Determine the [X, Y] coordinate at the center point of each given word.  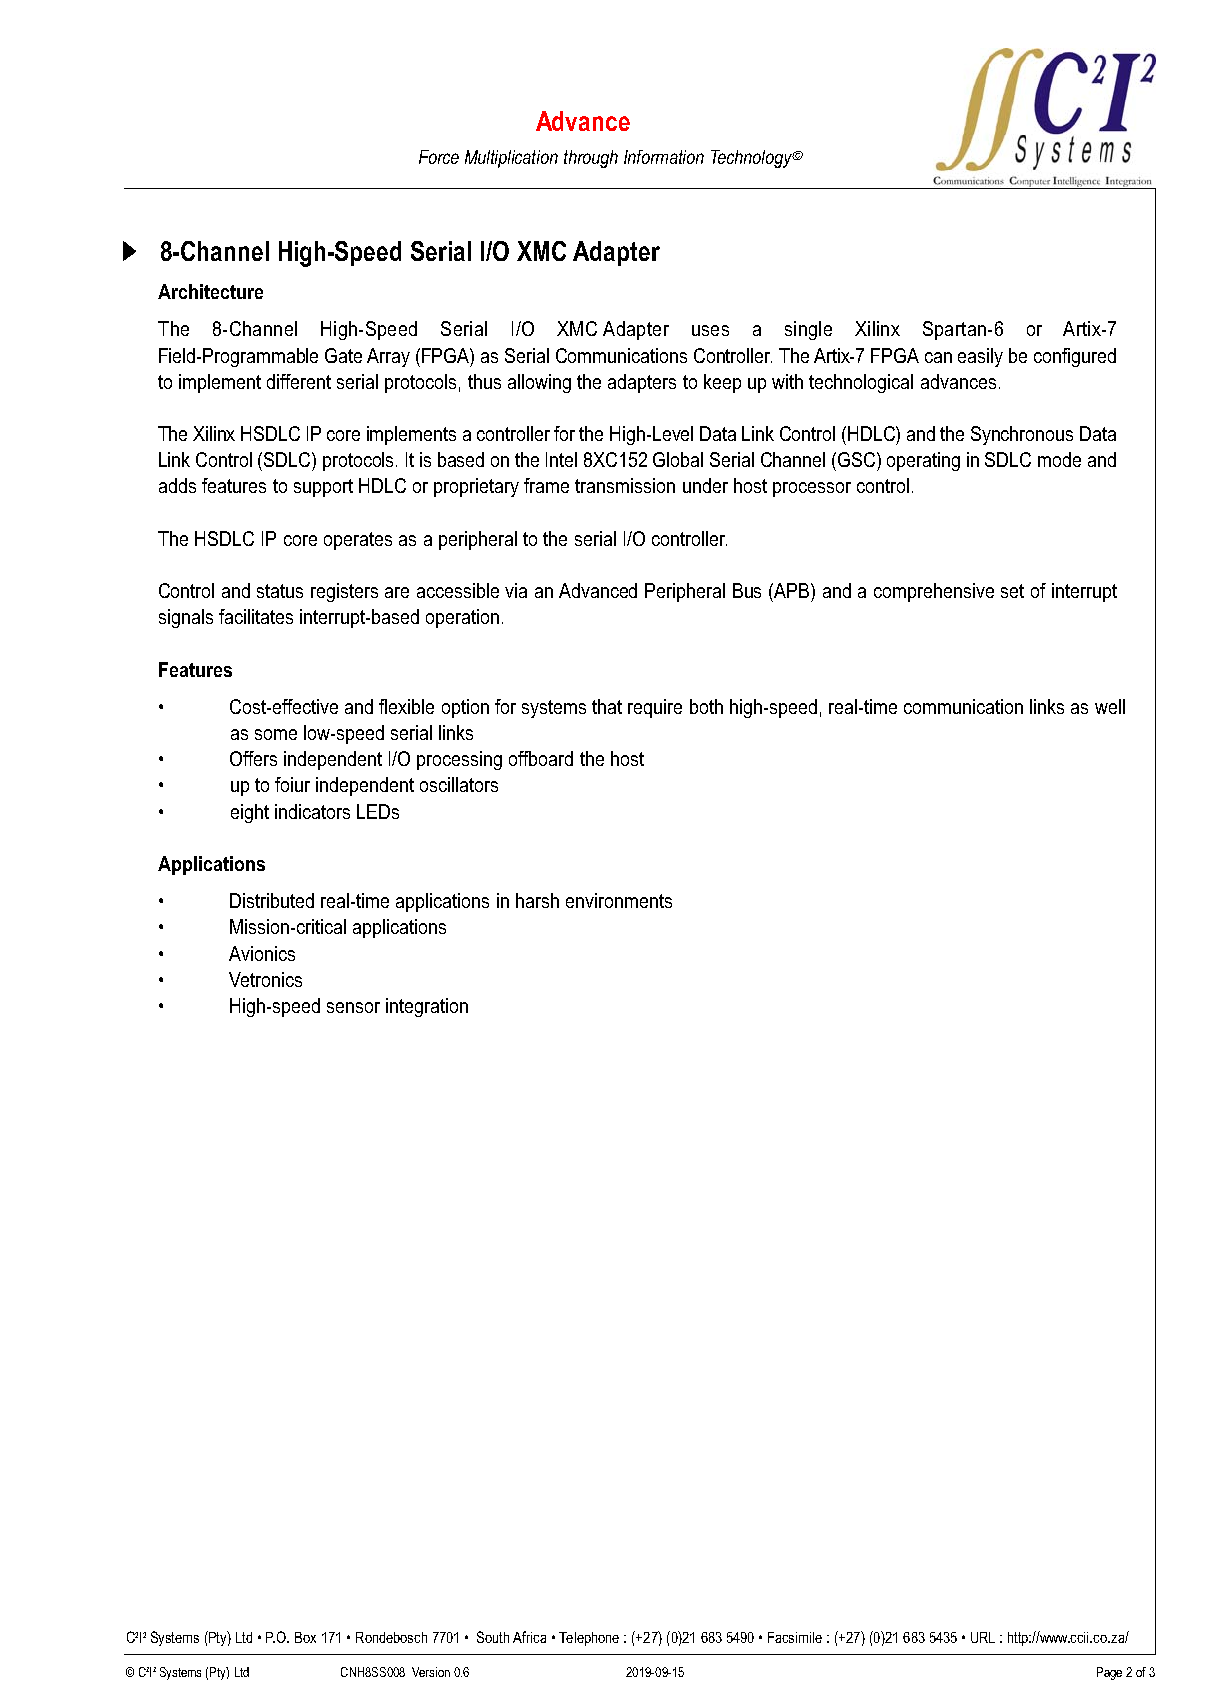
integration [427, 1007]
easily [980, 357]
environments [619, 900]
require [655, 708]
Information [664, 157]
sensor [353, 1007]
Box [305, 1637]
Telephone [589, 1639]
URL [983, 1637]
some [276, 734]
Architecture [210, 291]
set [1012, 591]
